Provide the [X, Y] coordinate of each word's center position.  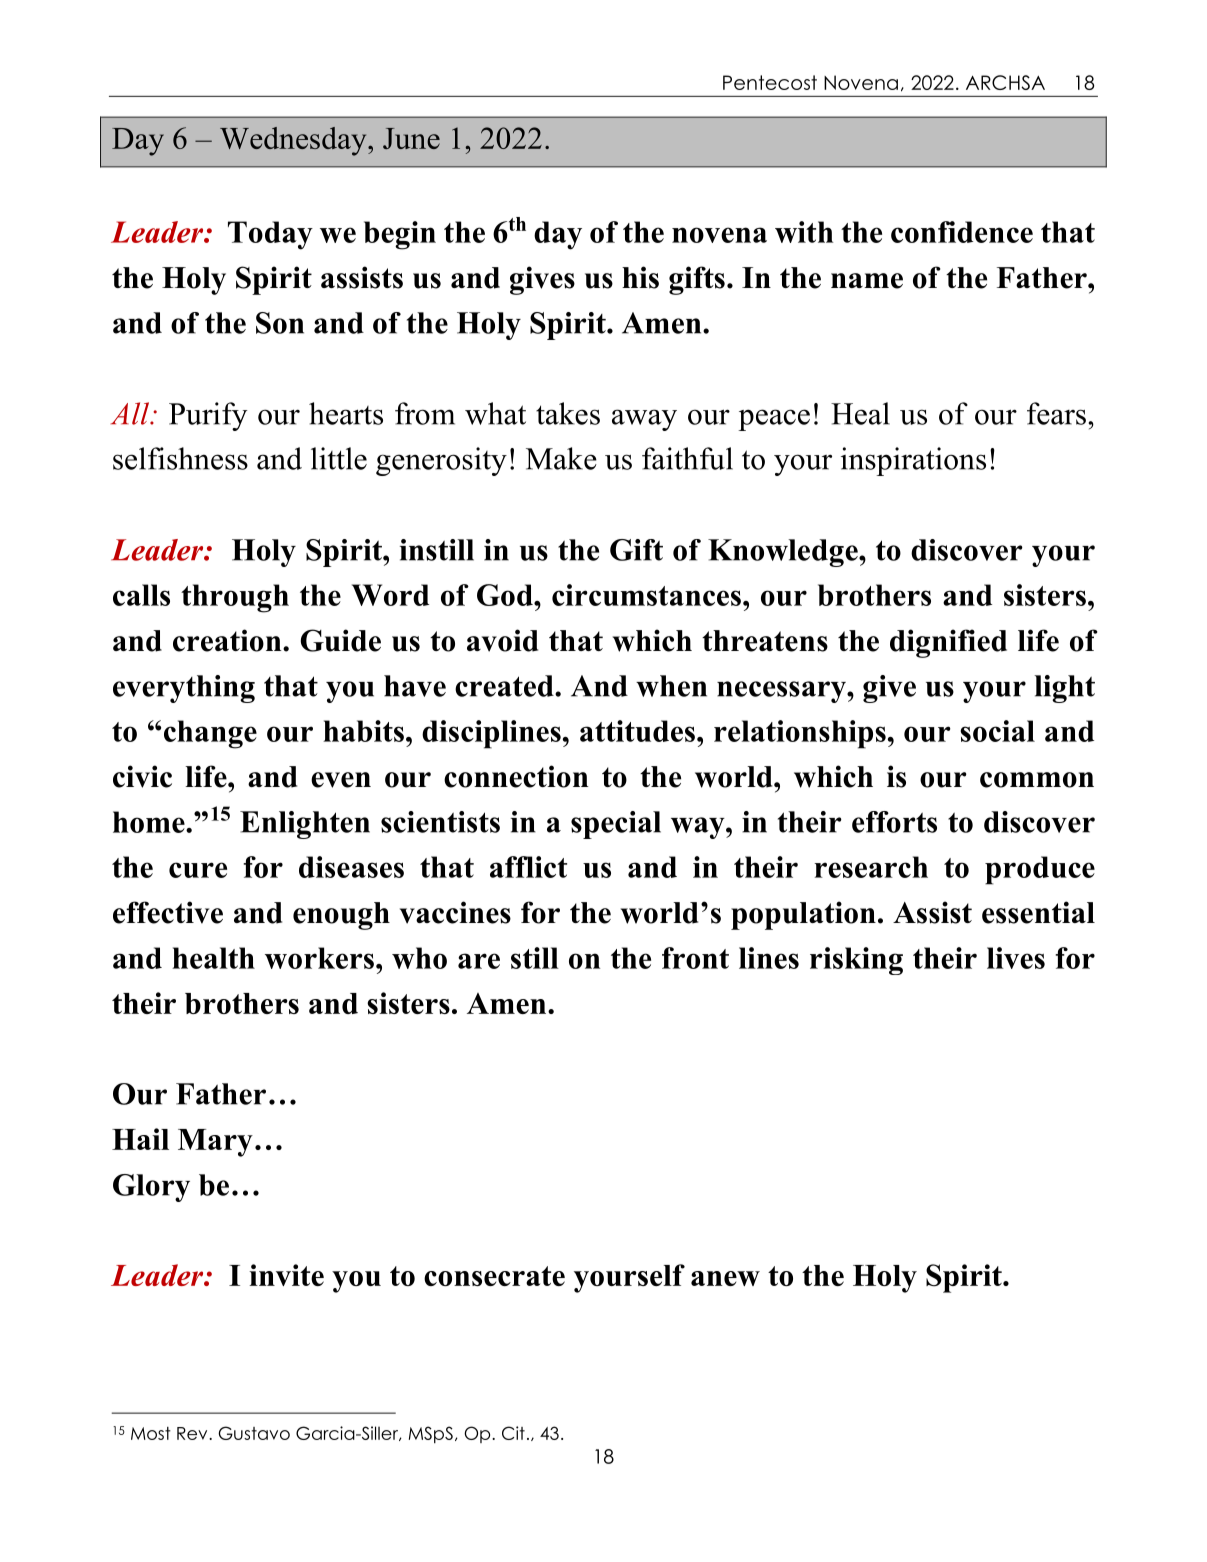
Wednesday [294, 141]
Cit [513, 1433]
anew [725, 1278]
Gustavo [254, 1433]
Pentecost [770, 82]
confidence [962, 232]
